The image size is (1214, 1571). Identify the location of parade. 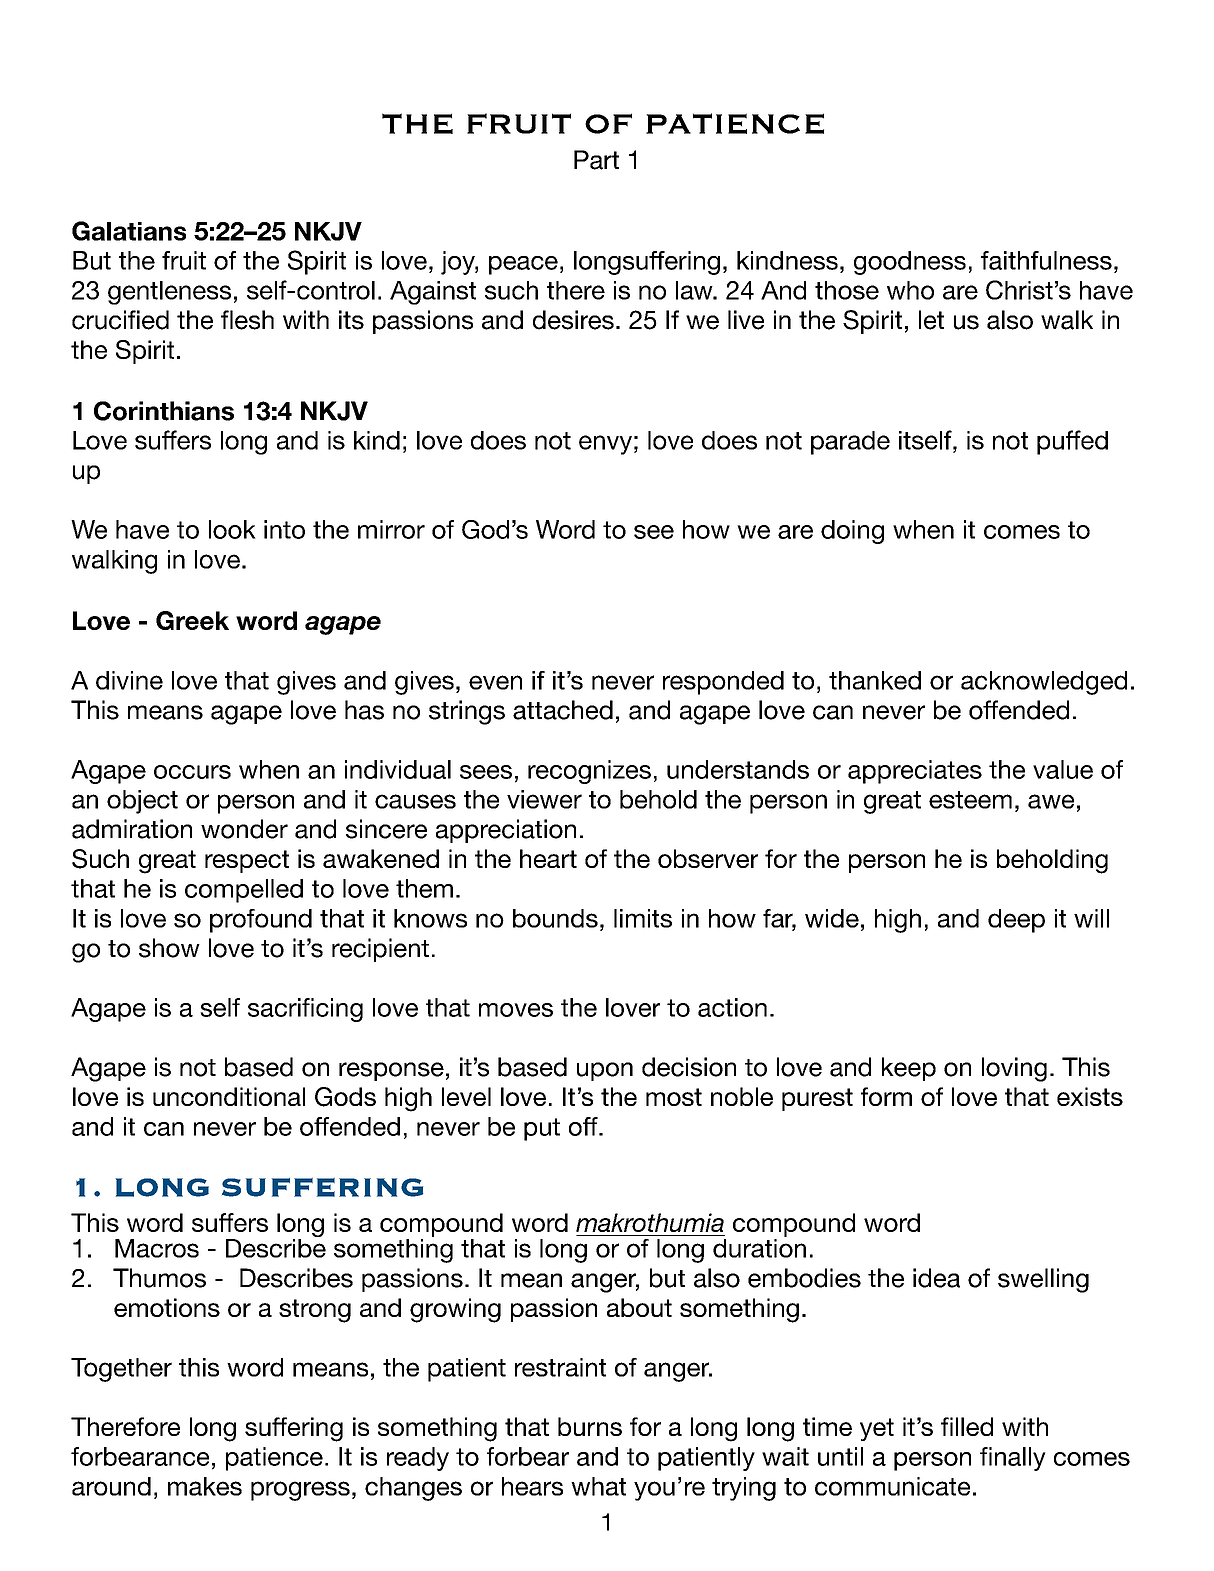
(850, 443).
